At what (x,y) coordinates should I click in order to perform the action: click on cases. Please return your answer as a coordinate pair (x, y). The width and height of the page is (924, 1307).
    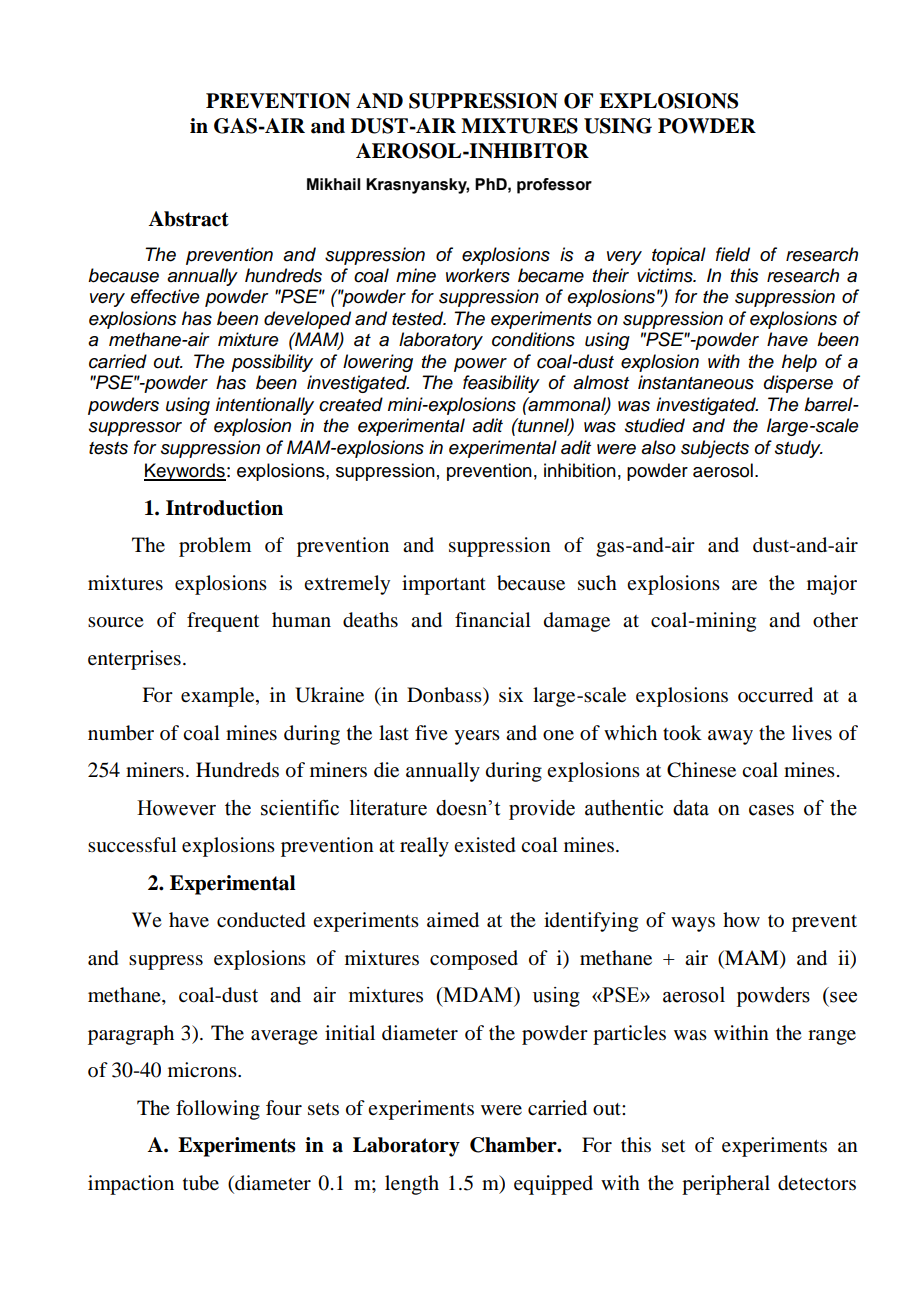
    Looking at the image, I should click on (771, 810).
